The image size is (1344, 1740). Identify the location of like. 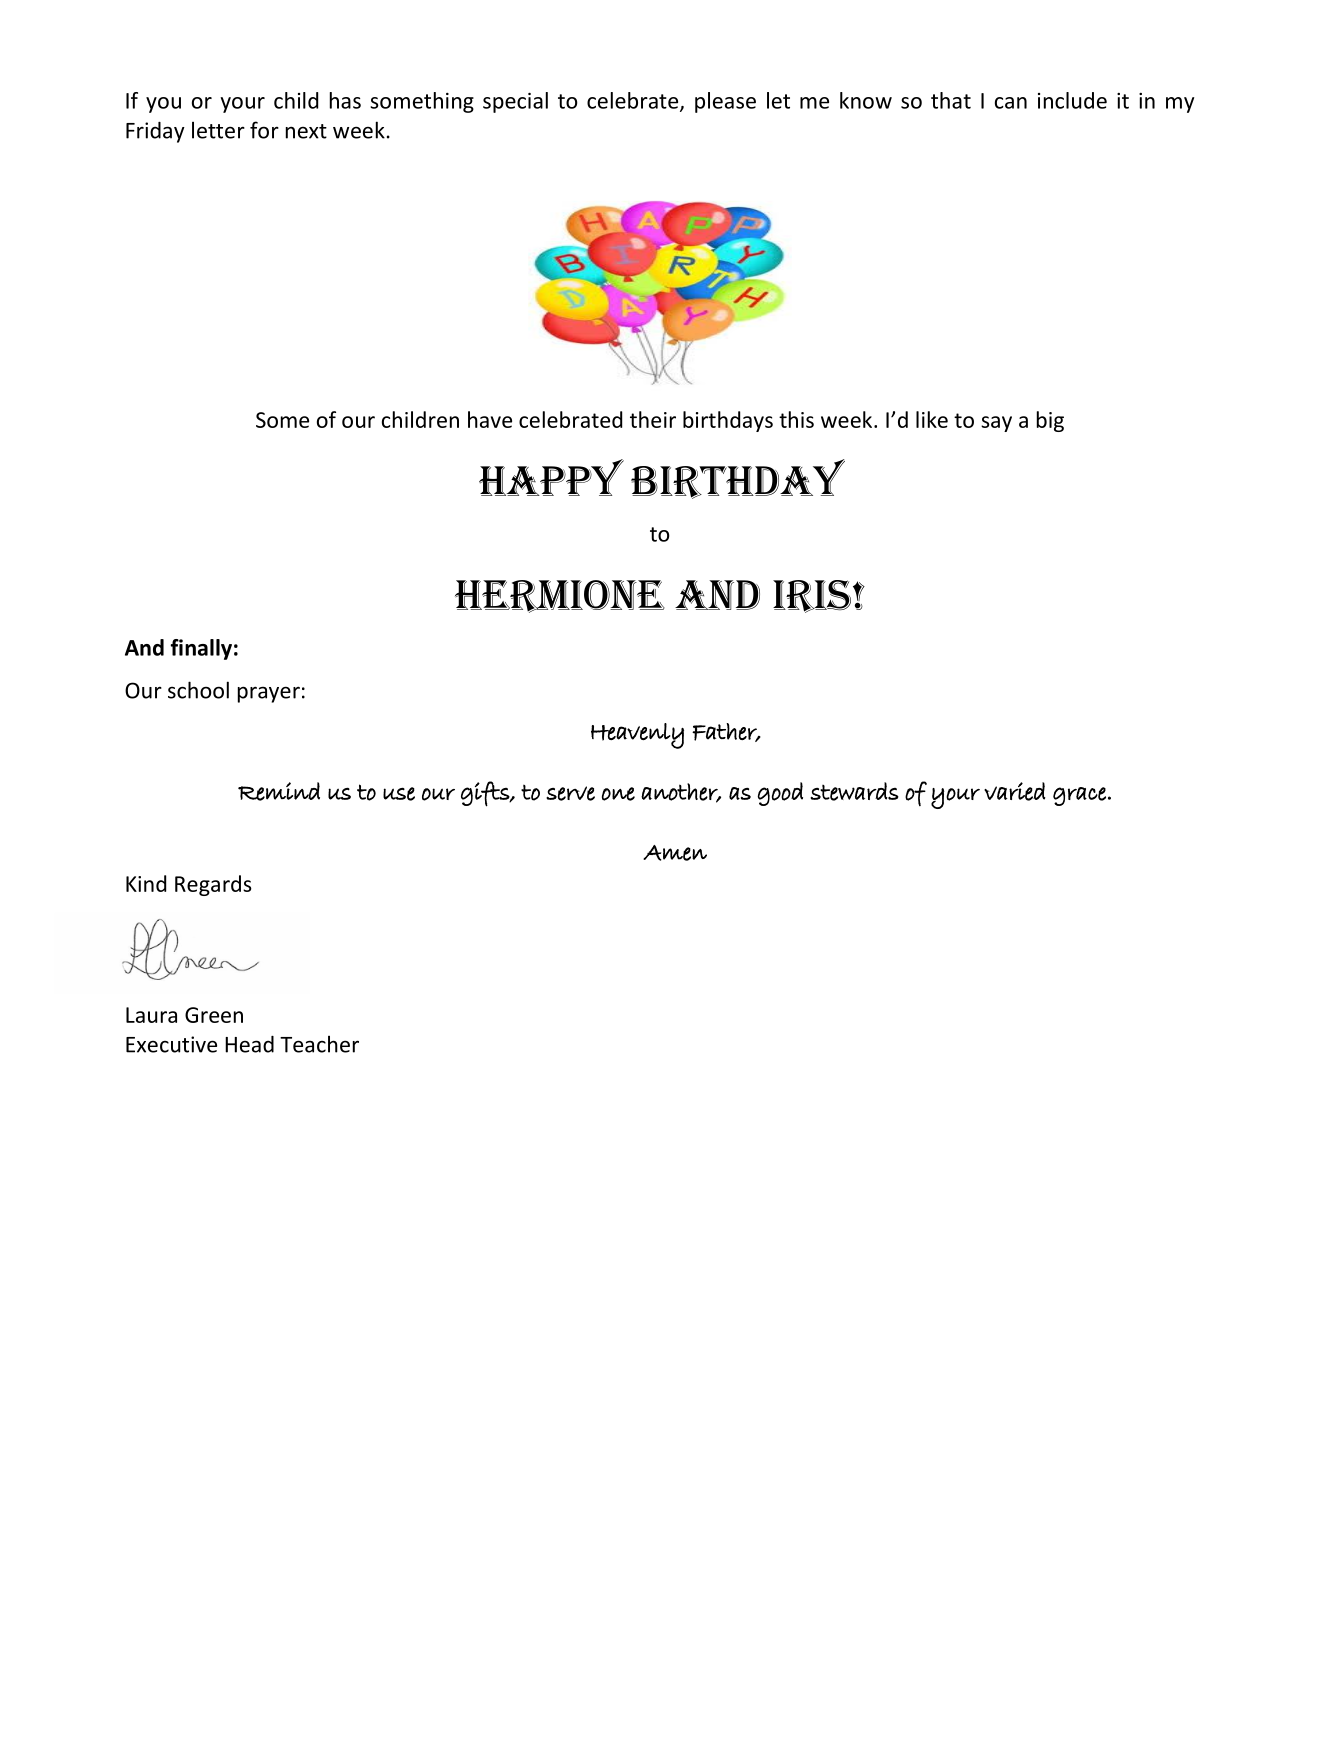
(932, 419).
